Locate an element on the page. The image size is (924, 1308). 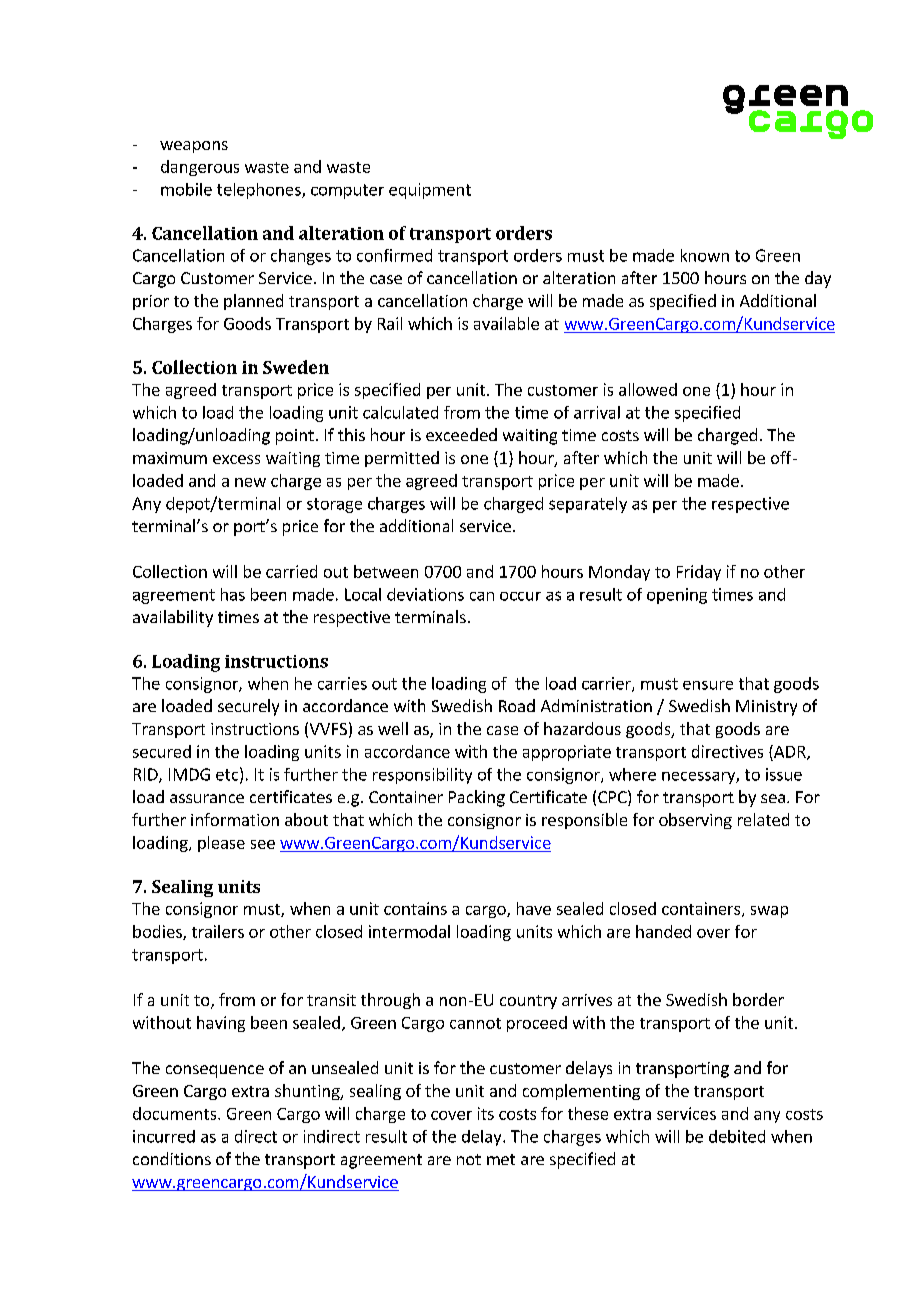
availability is located at coordinates (173, 618).
